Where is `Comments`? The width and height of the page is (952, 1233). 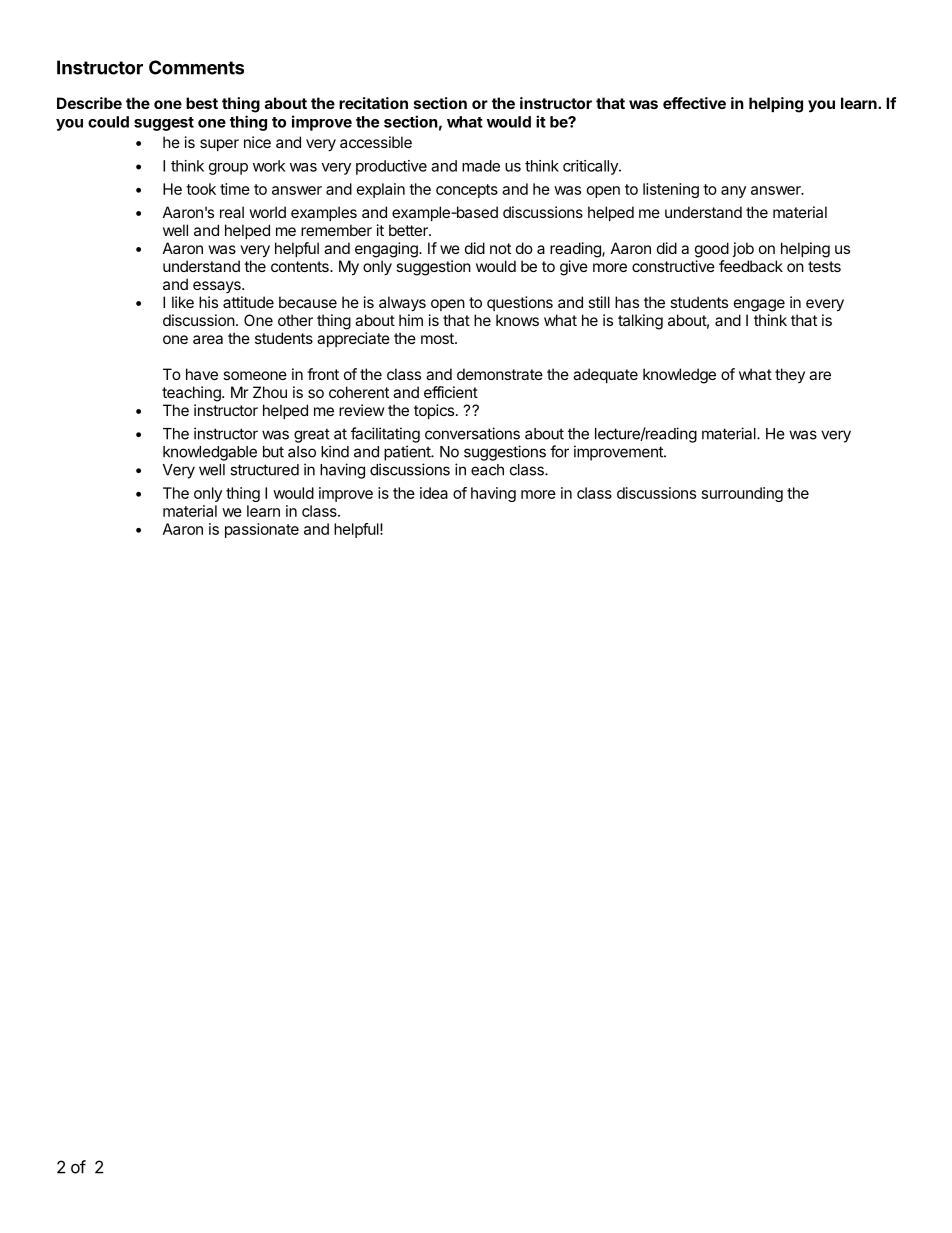 Comments is located at coordinates (196, 67).
